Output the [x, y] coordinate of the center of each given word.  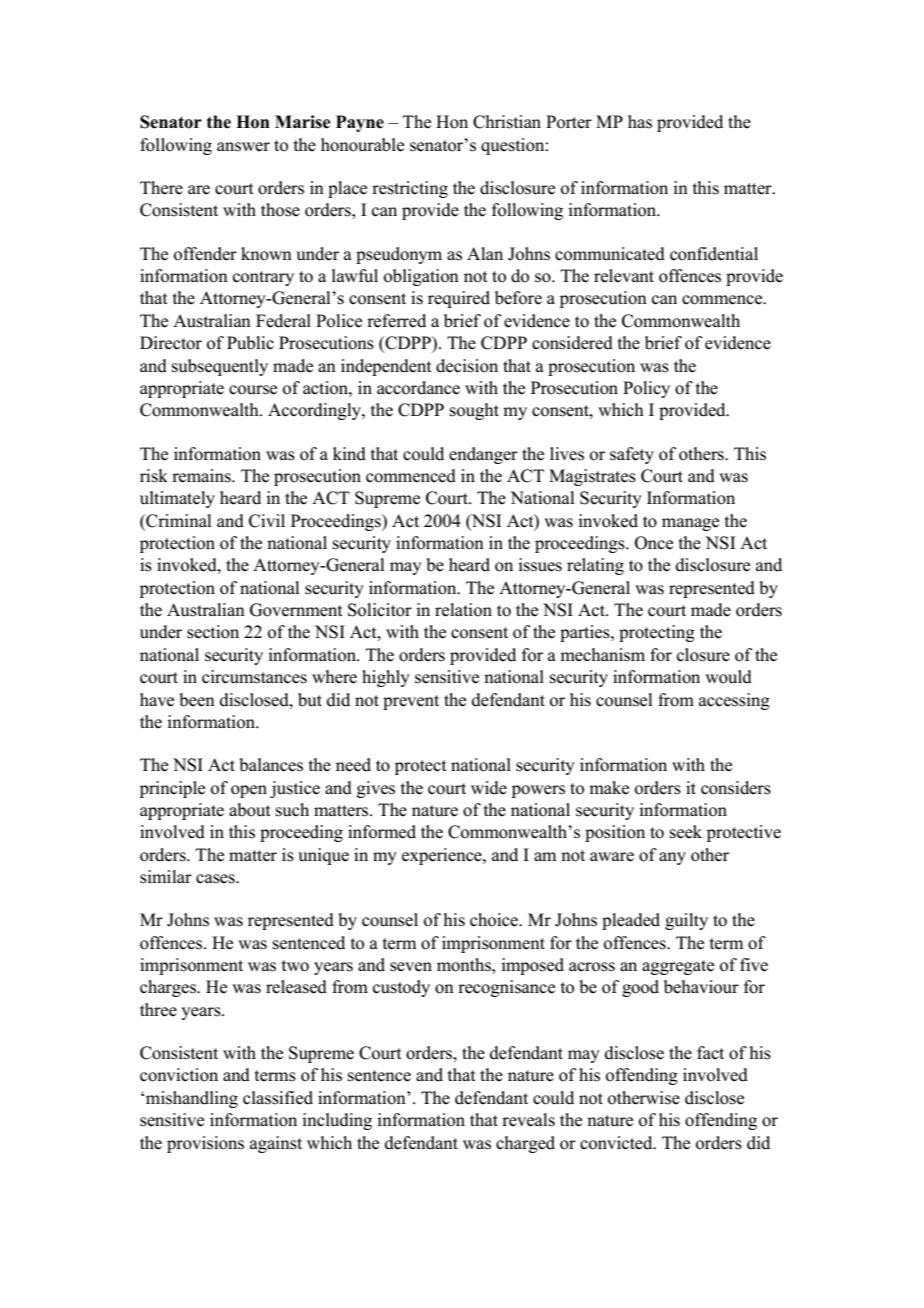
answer [243, 147]
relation [463, 610]
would [728, 677]
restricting [410, 189]
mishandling [192, 1099]
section [213, 632]
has [640, 122]
